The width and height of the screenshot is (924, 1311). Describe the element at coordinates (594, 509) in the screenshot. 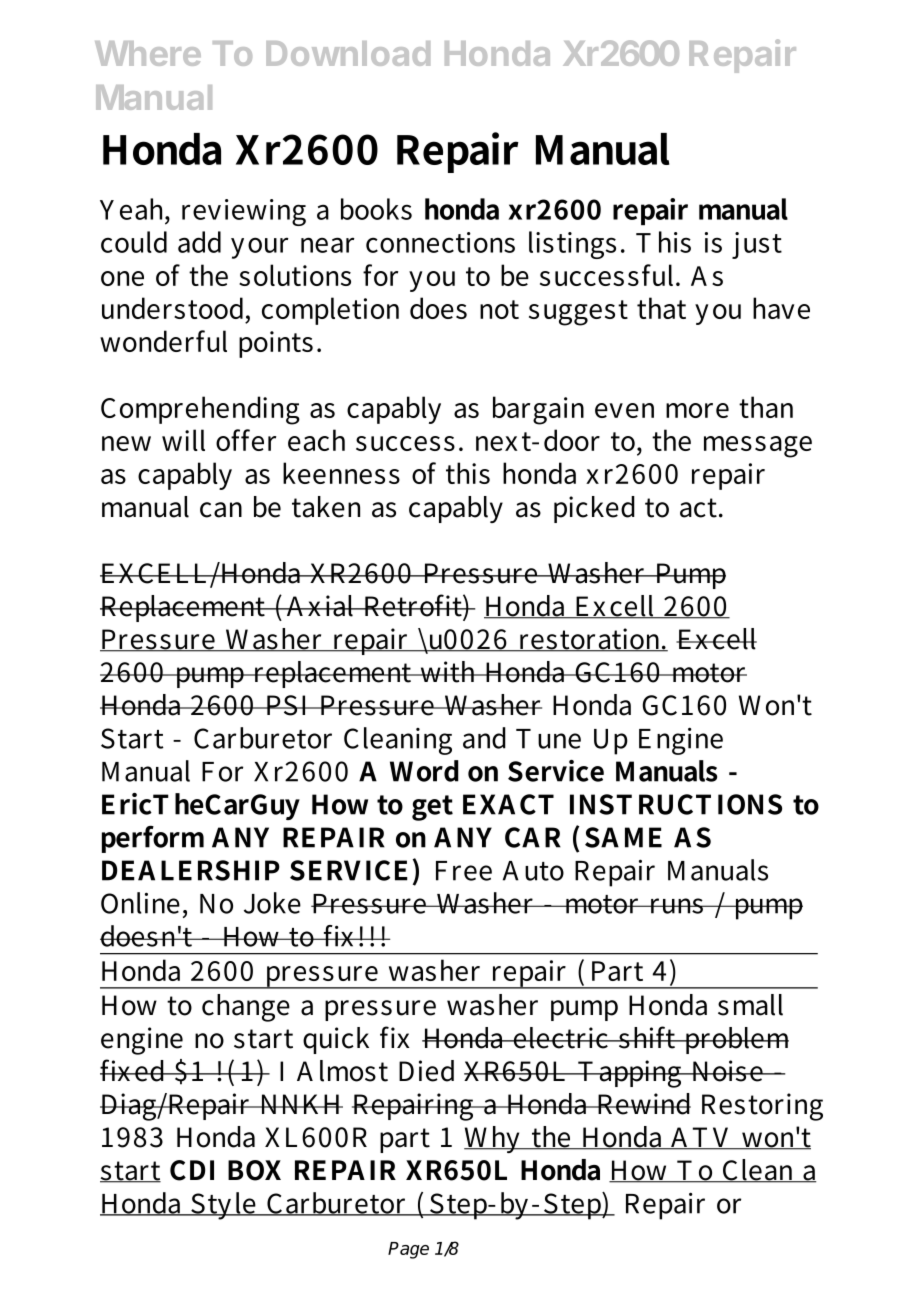

I see `picked` at that location.
